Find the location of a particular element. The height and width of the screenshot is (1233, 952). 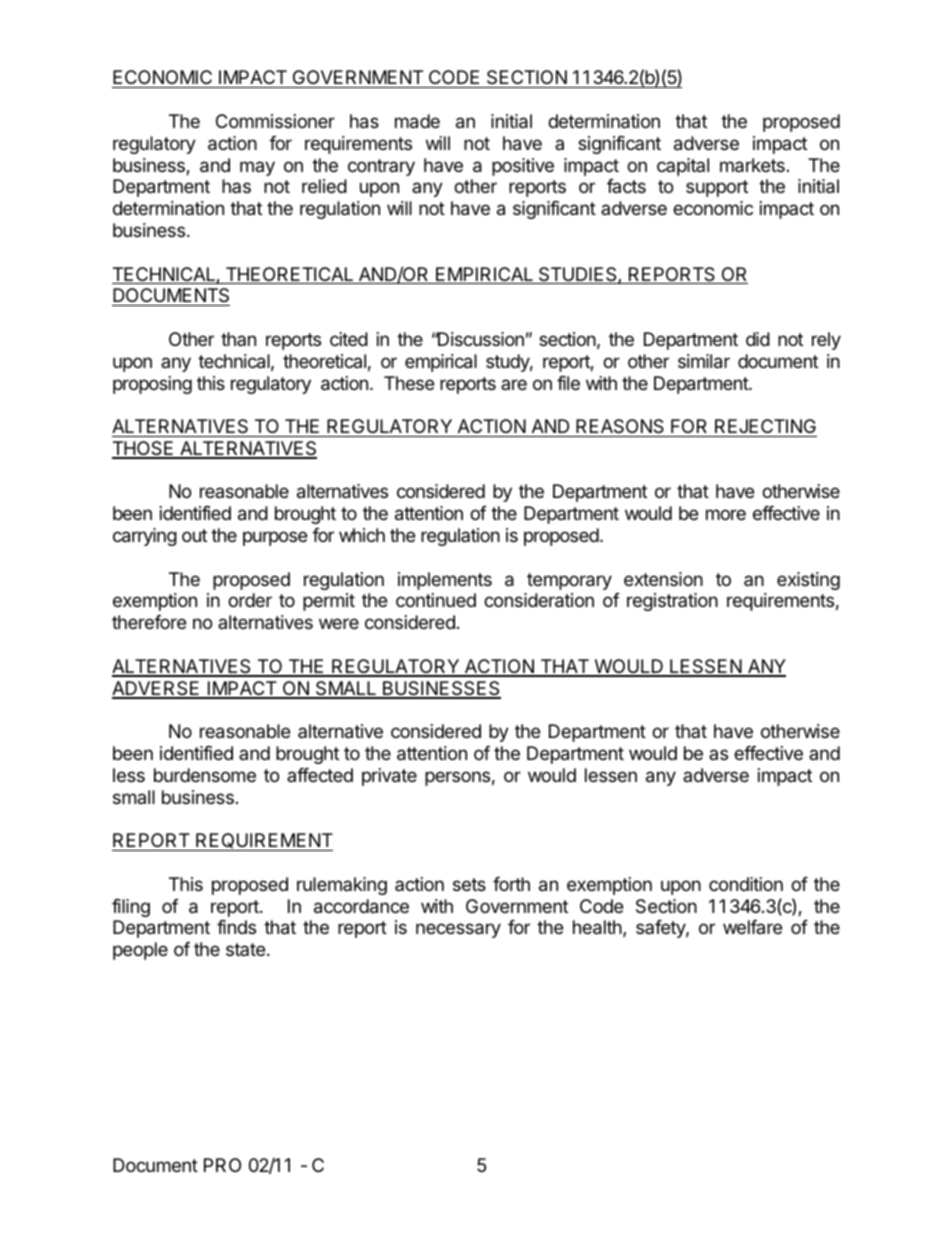

markets is located at coordinates (752, 165).
